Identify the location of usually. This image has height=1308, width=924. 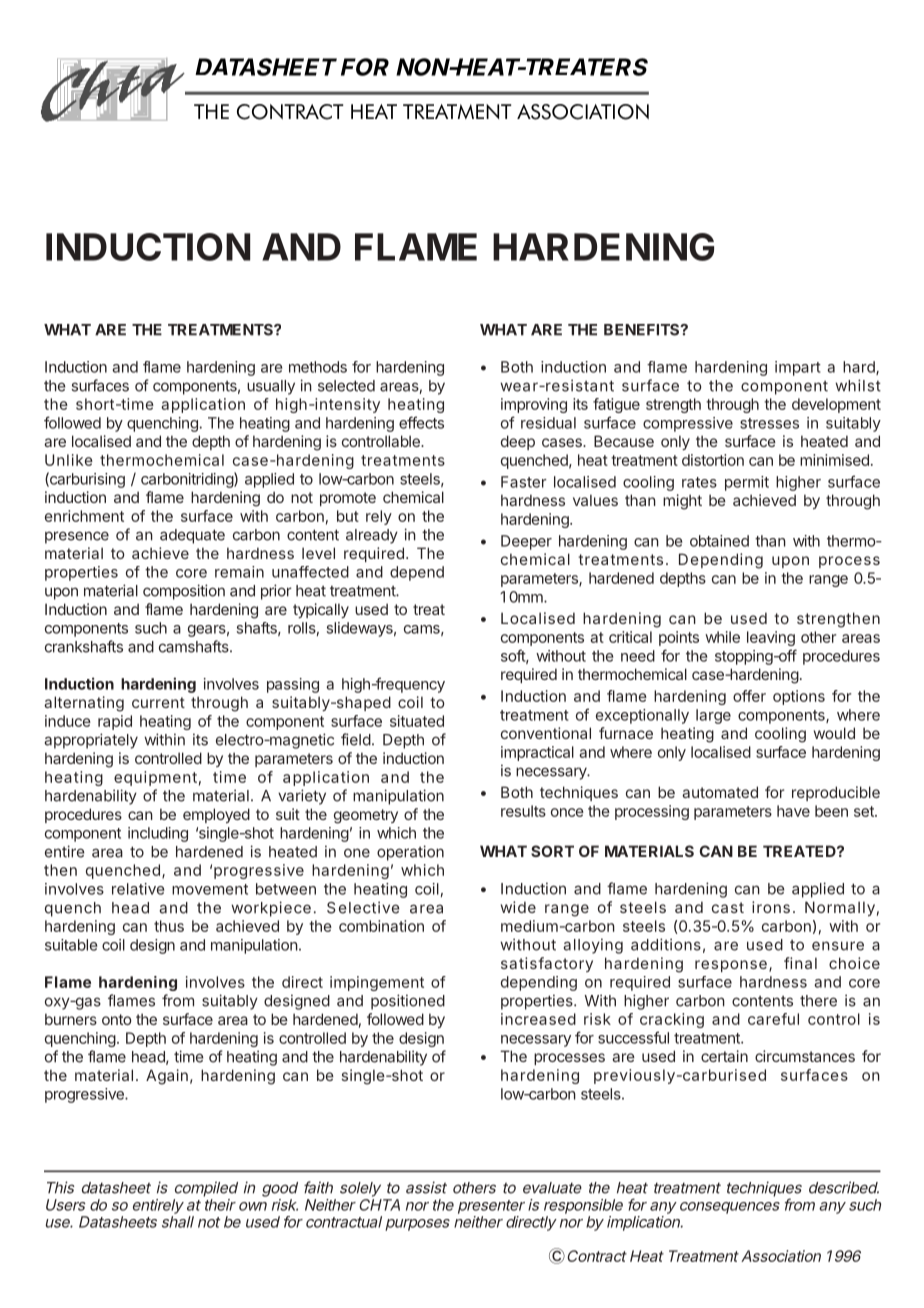
(271, 387).
